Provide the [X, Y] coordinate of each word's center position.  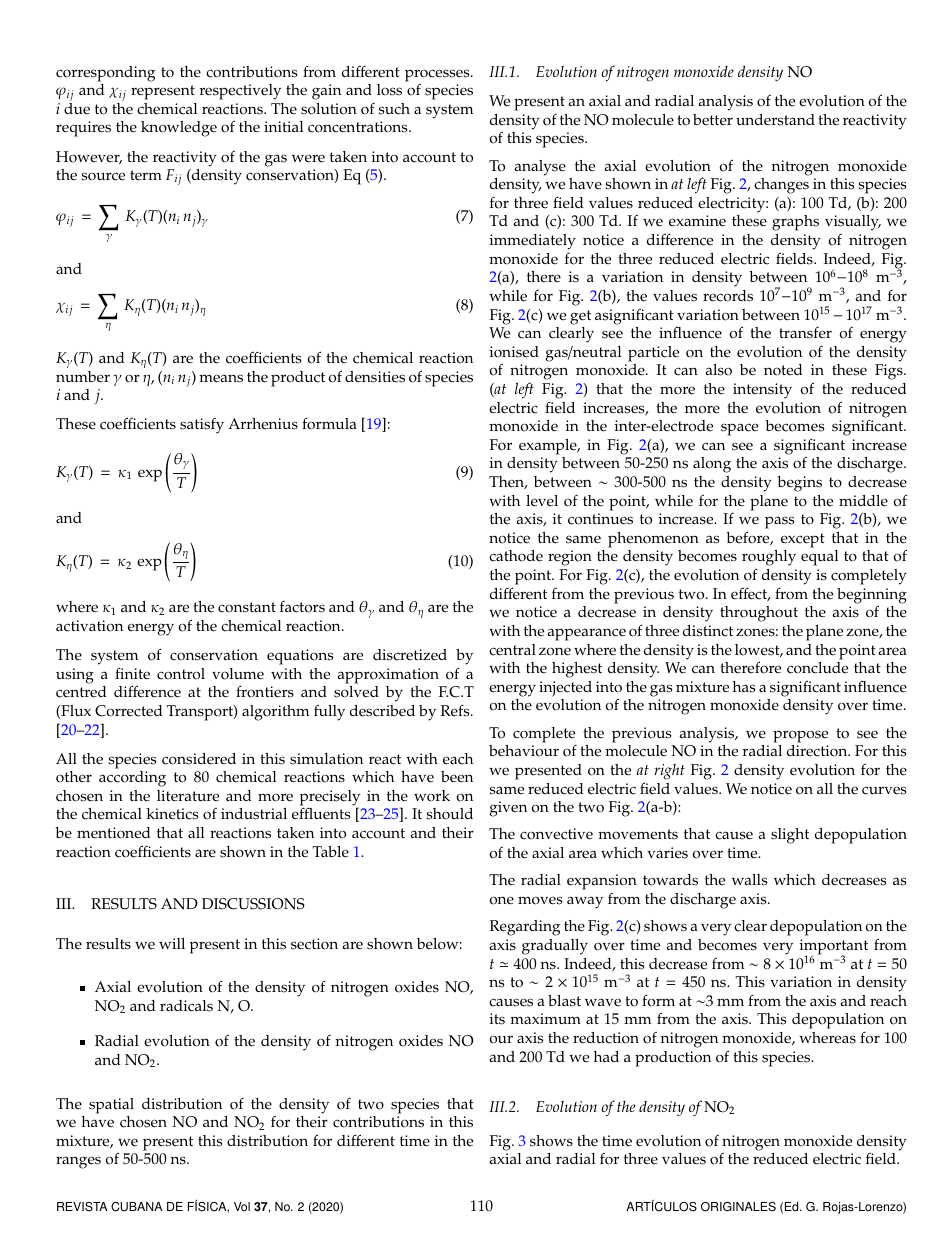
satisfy [202, 426]
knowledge [179, 129]
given [508, 809]
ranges [78, 1162]
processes [438, 75]
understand [775, 120]
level [542, 501]
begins [799, 484]
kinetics [173, 814]
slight [790, 836]
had [606, 1056]
